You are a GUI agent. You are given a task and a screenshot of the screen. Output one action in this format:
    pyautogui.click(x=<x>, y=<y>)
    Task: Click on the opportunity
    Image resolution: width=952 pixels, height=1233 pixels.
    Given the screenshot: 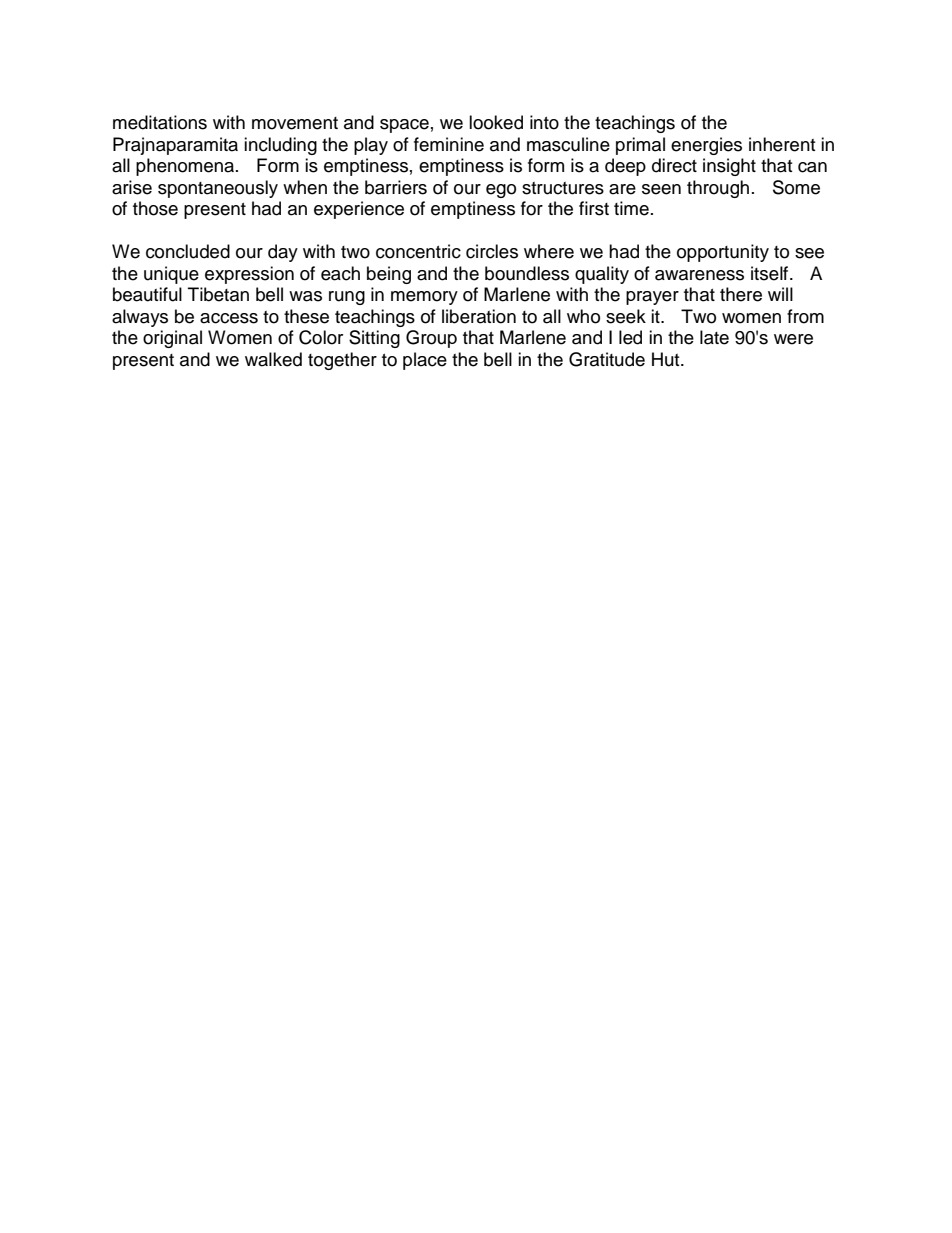 What is the action you would take?
    pyautogui.click(x=723, y=253)
